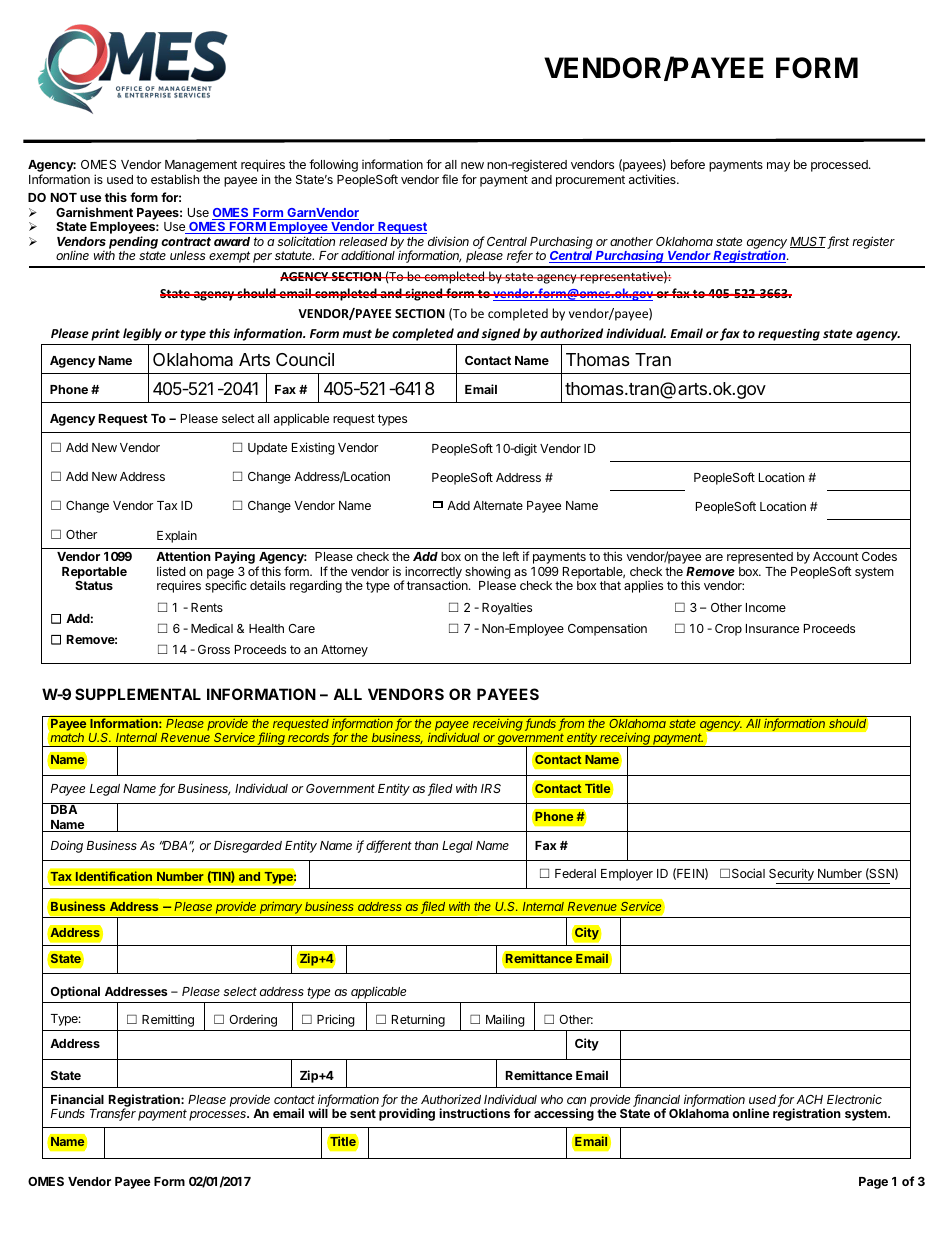 This screenshot has height=1233, width=952. Describe the element at coordinates (175, 179) in the screenshot. I see `establish` at that location.
